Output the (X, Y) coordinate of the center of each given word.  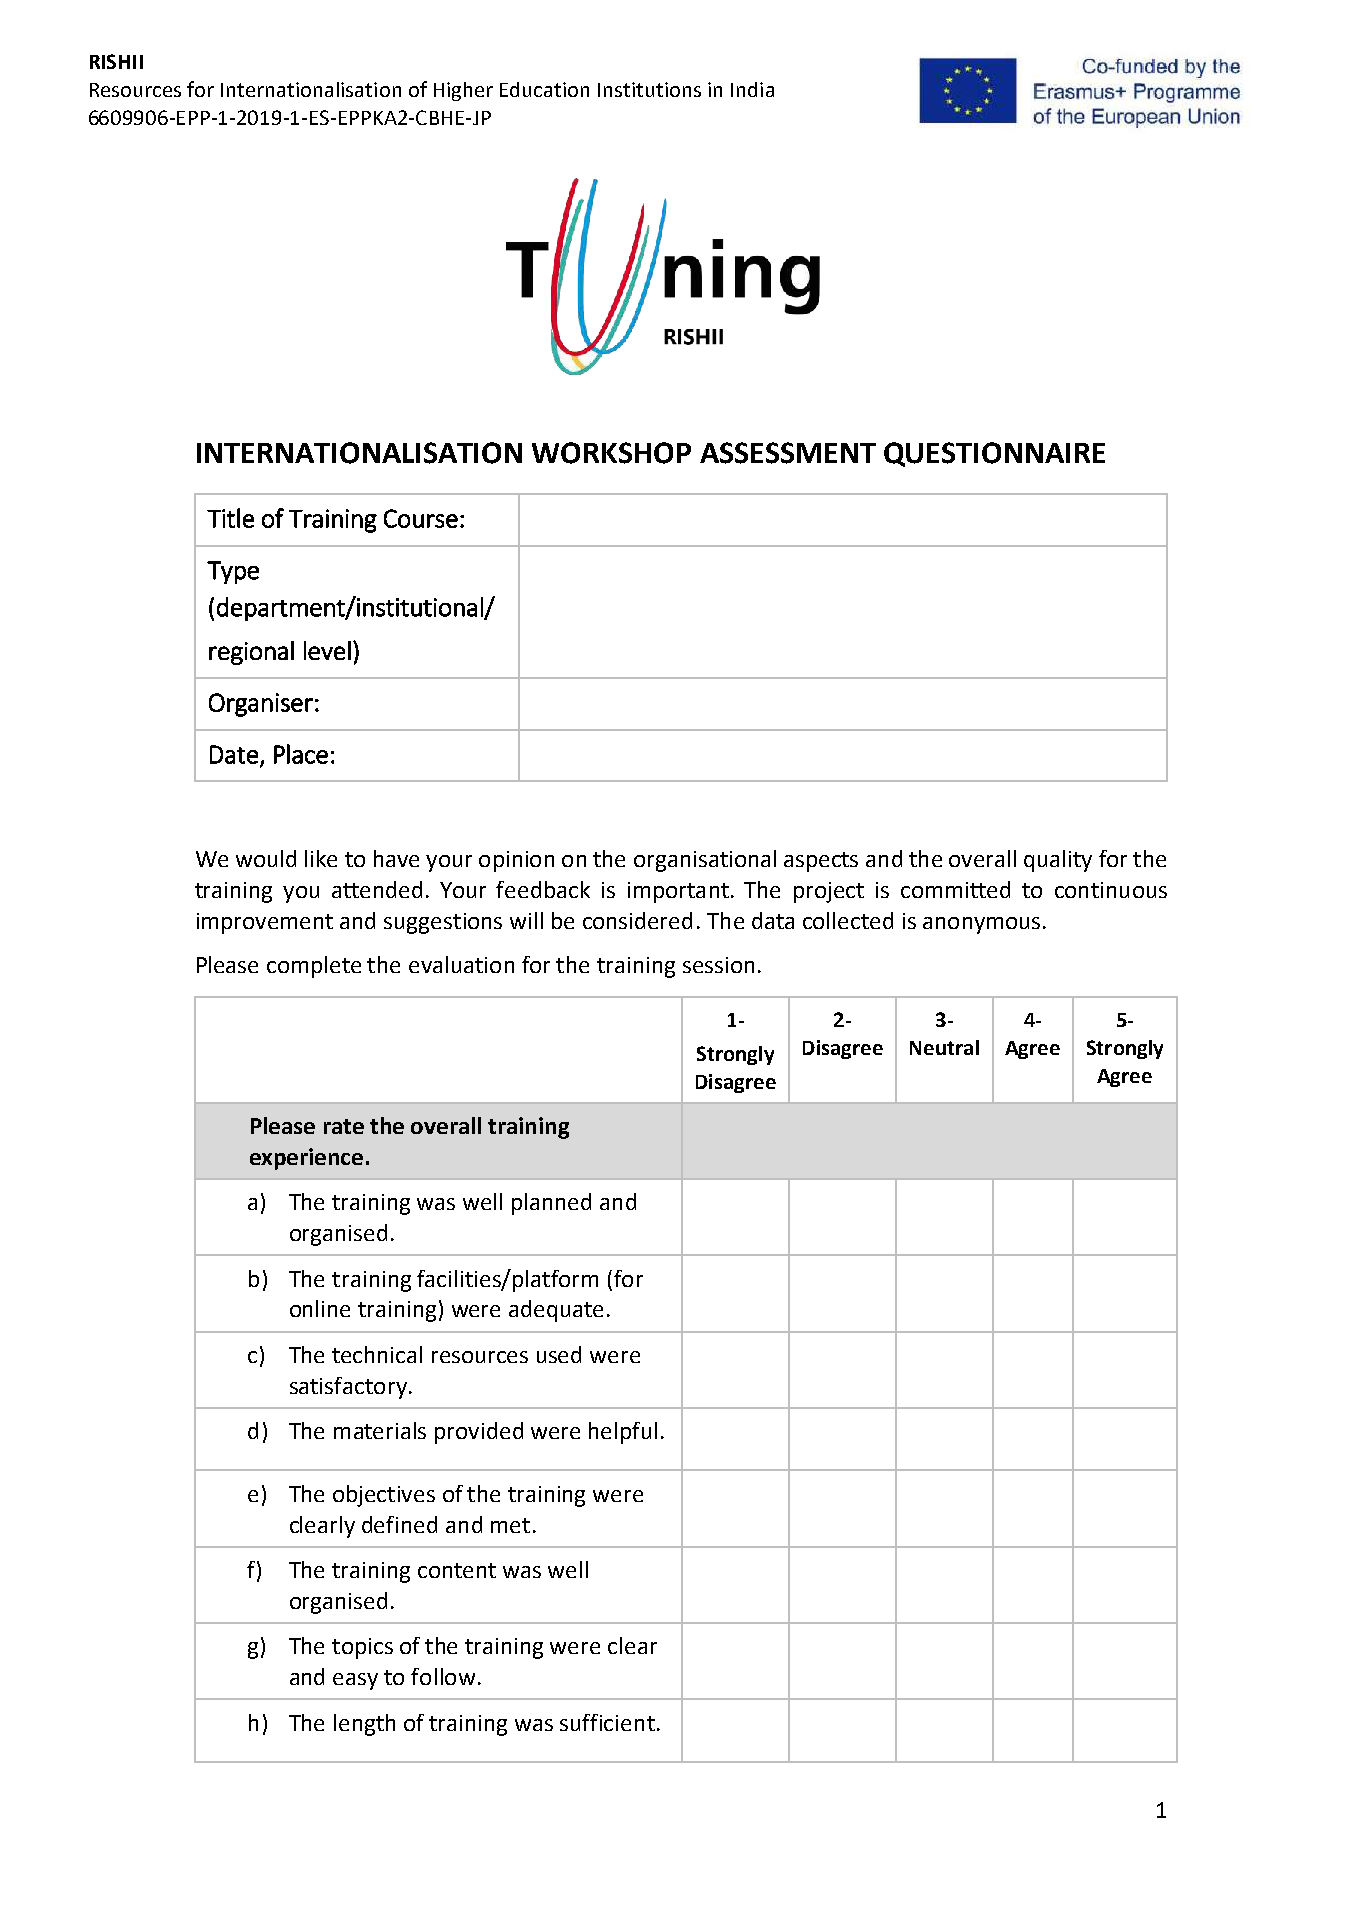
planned (551, 1204)
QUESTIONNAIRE (994, 454)
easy (355, 1681)
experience (306, 1159)
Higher (463, 91)
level (327, 650)
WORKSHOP (611, 453)
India (752, 89)
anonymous (981, 925)
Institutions (649, 89)
